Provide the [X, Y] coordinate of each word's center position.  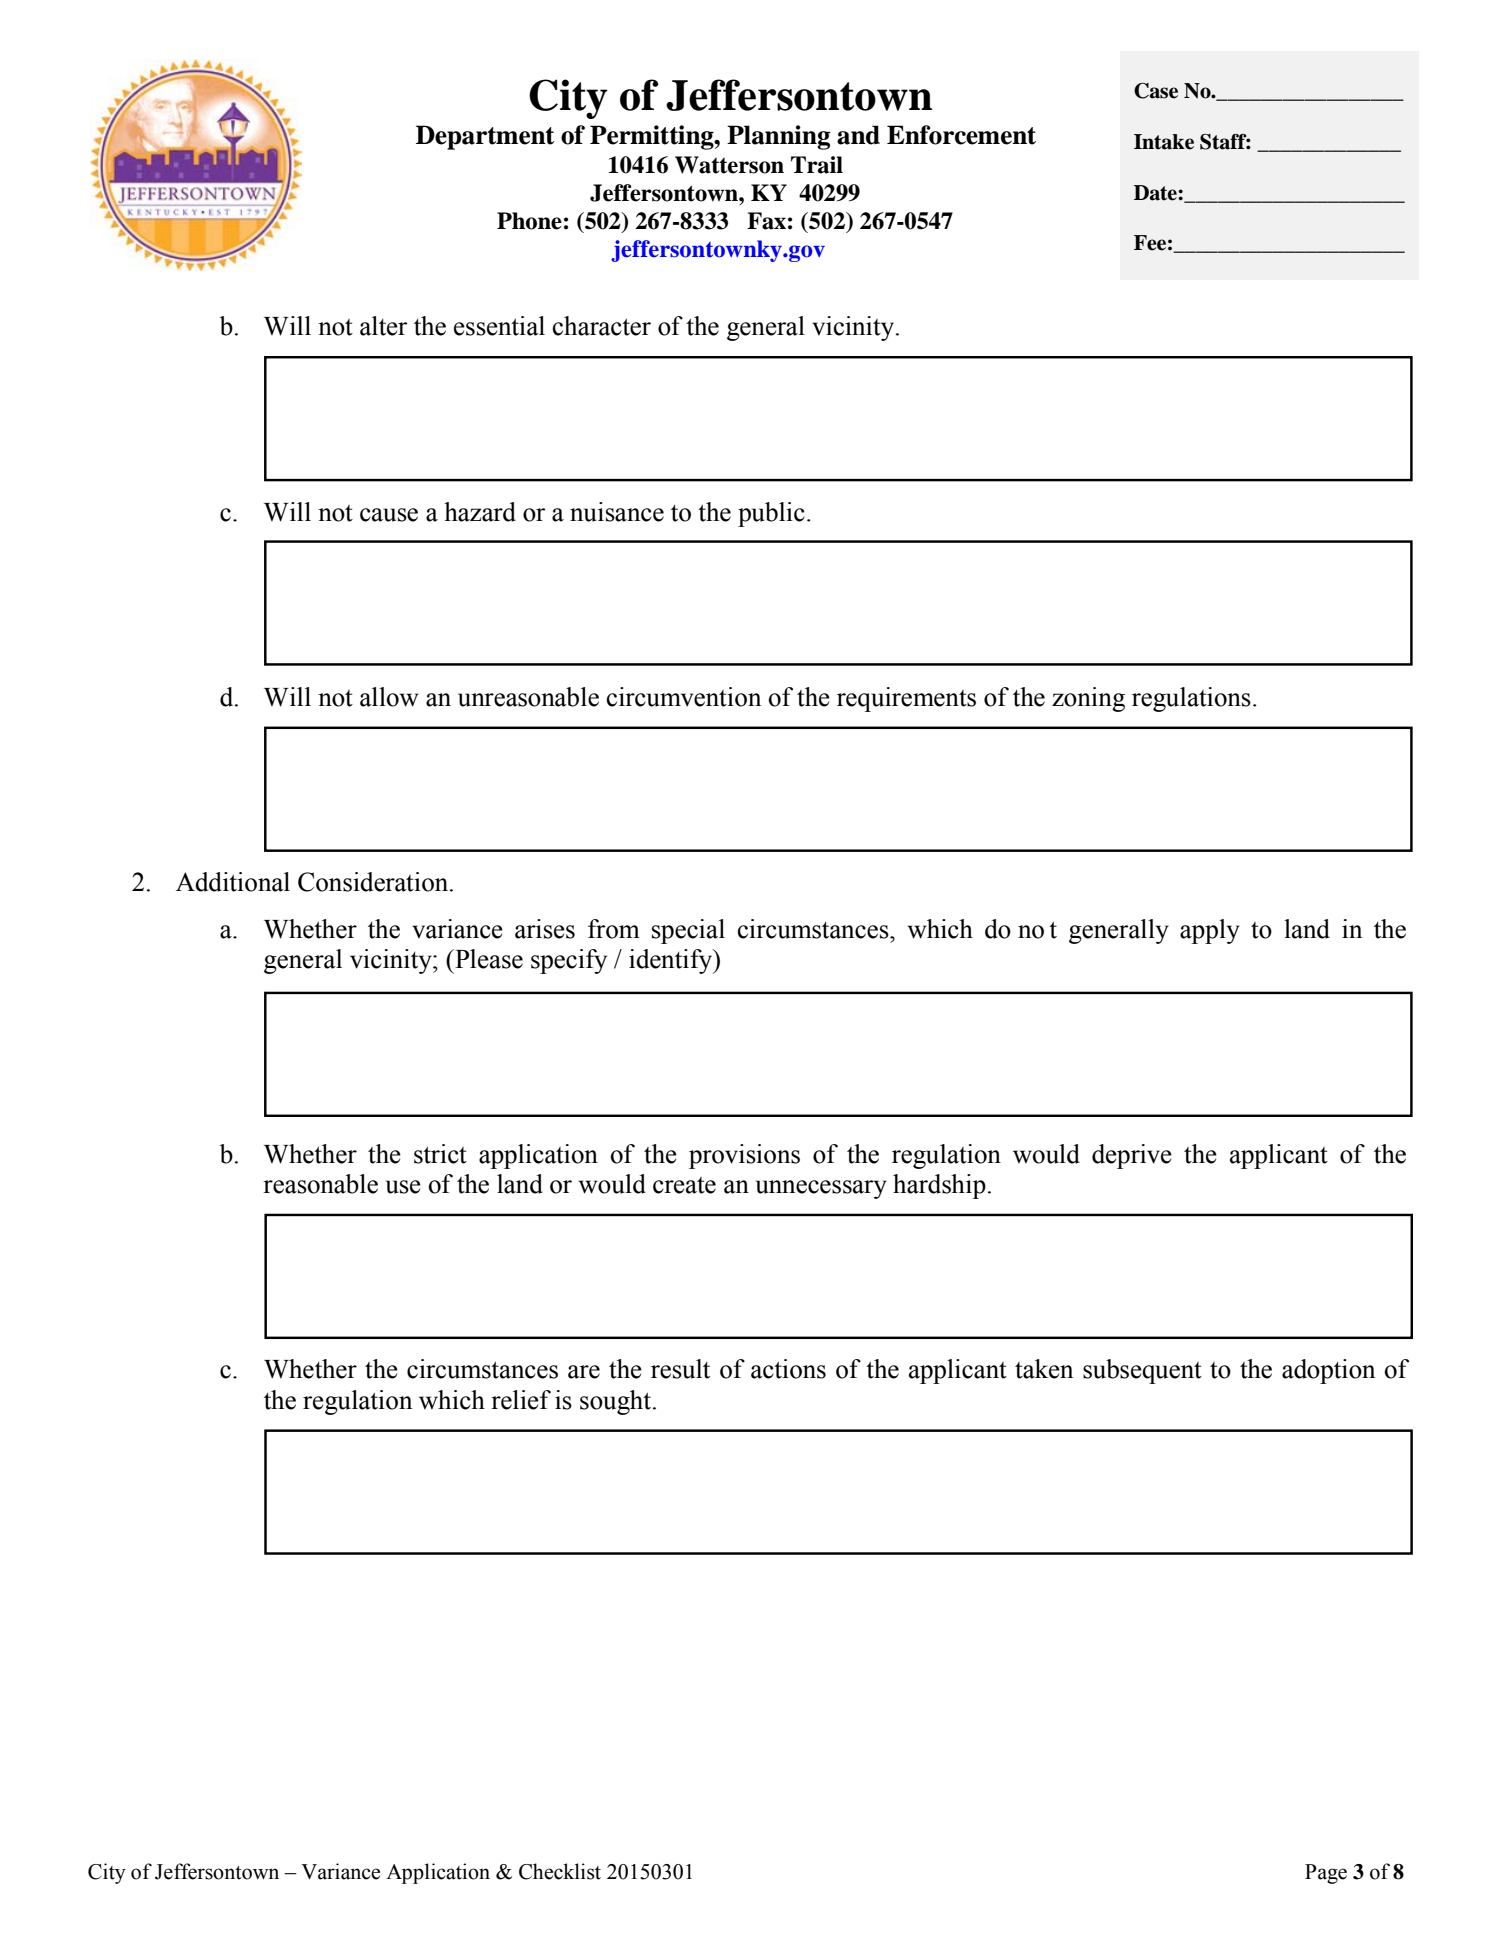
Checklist [560, 1871]
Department [485, 137]
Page [1326, 1874]
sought [615, 1402]
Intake [1164, 142]
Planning [778, 137]
